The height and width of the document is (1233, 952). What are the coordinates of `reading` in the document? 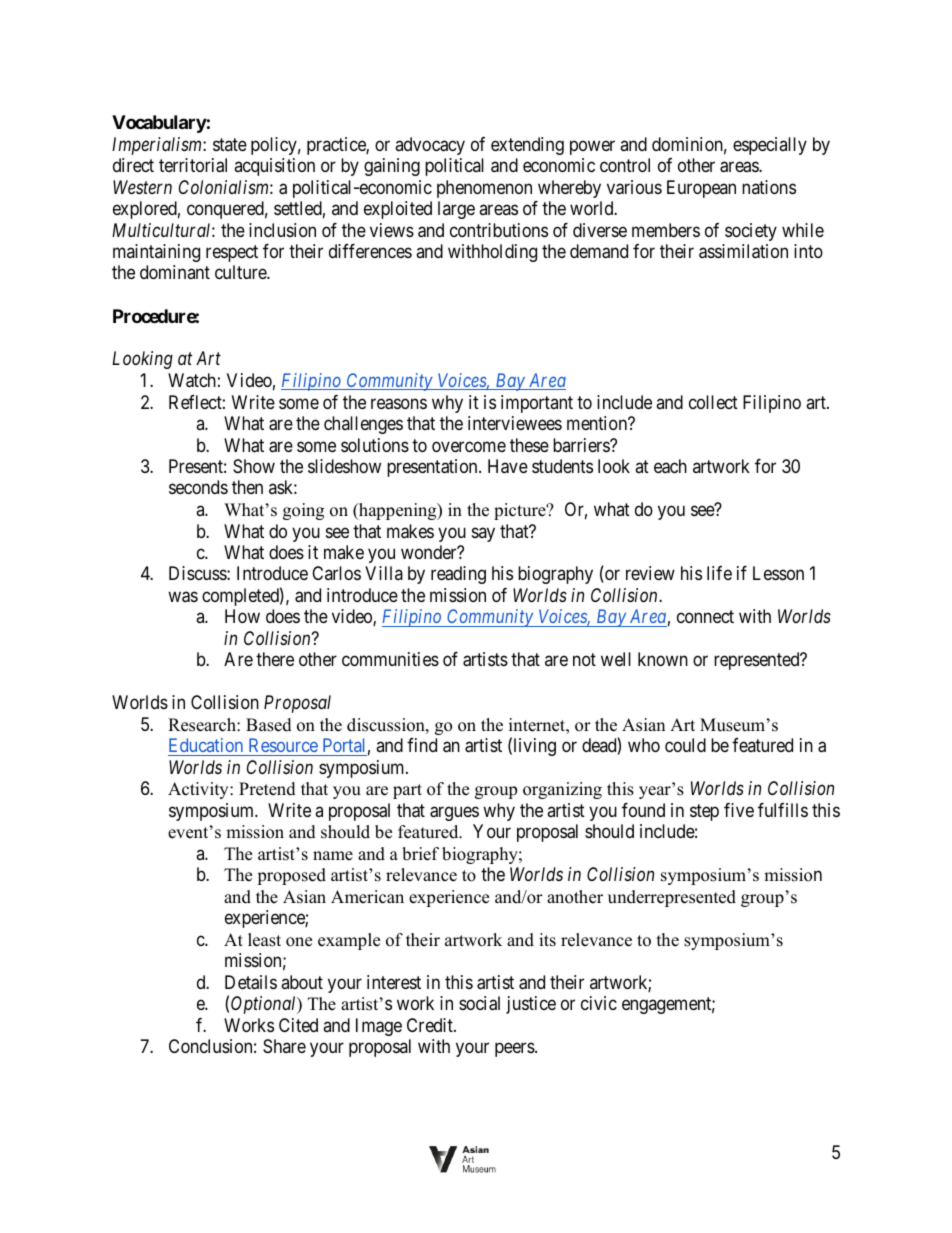 It's located at (458, 575).
